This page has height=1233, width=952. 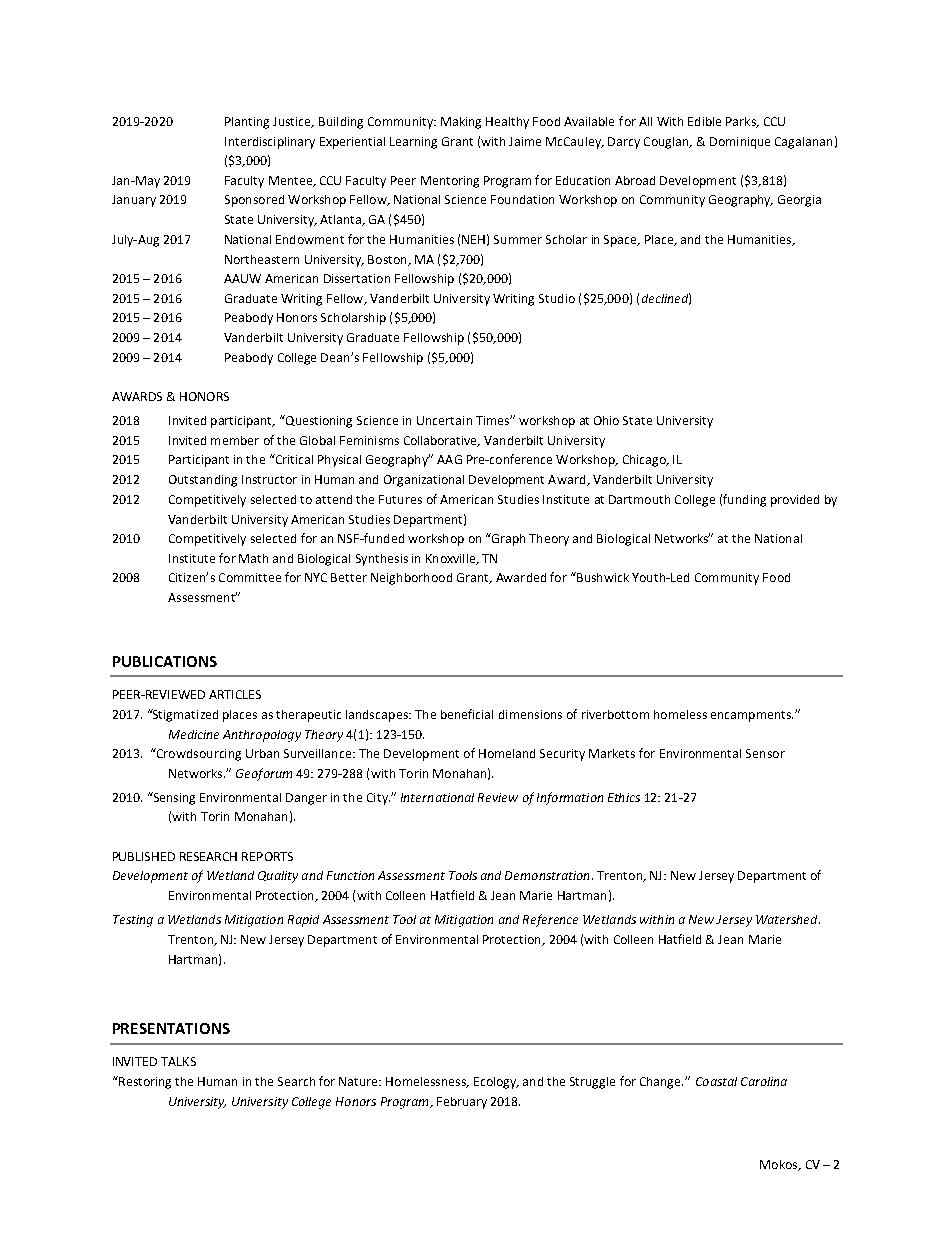 I want to click on Ecology, so click(x=496, y=1083).
